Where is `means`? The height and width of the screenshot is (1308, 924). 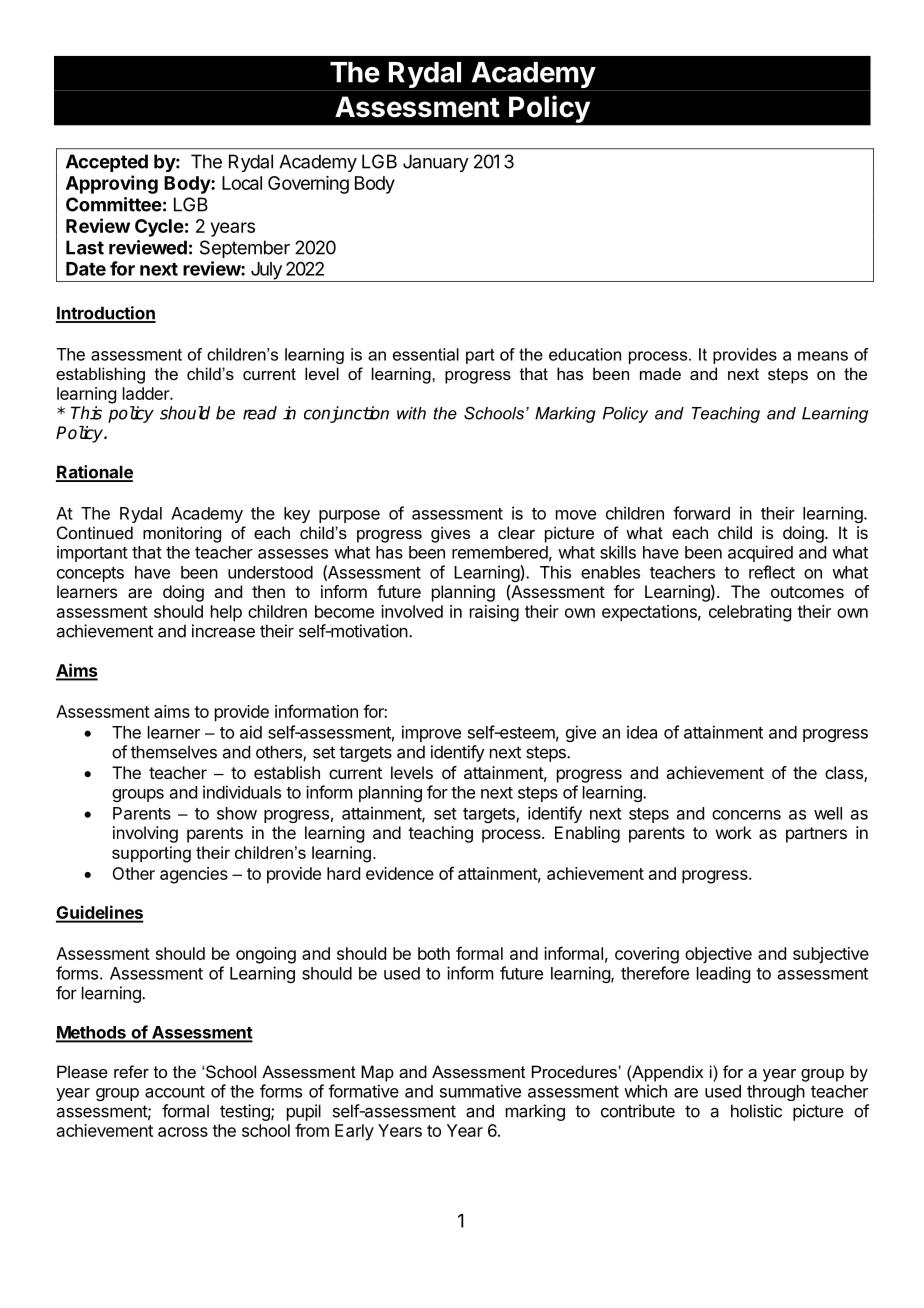 means is located at coordinates (823, 356).
